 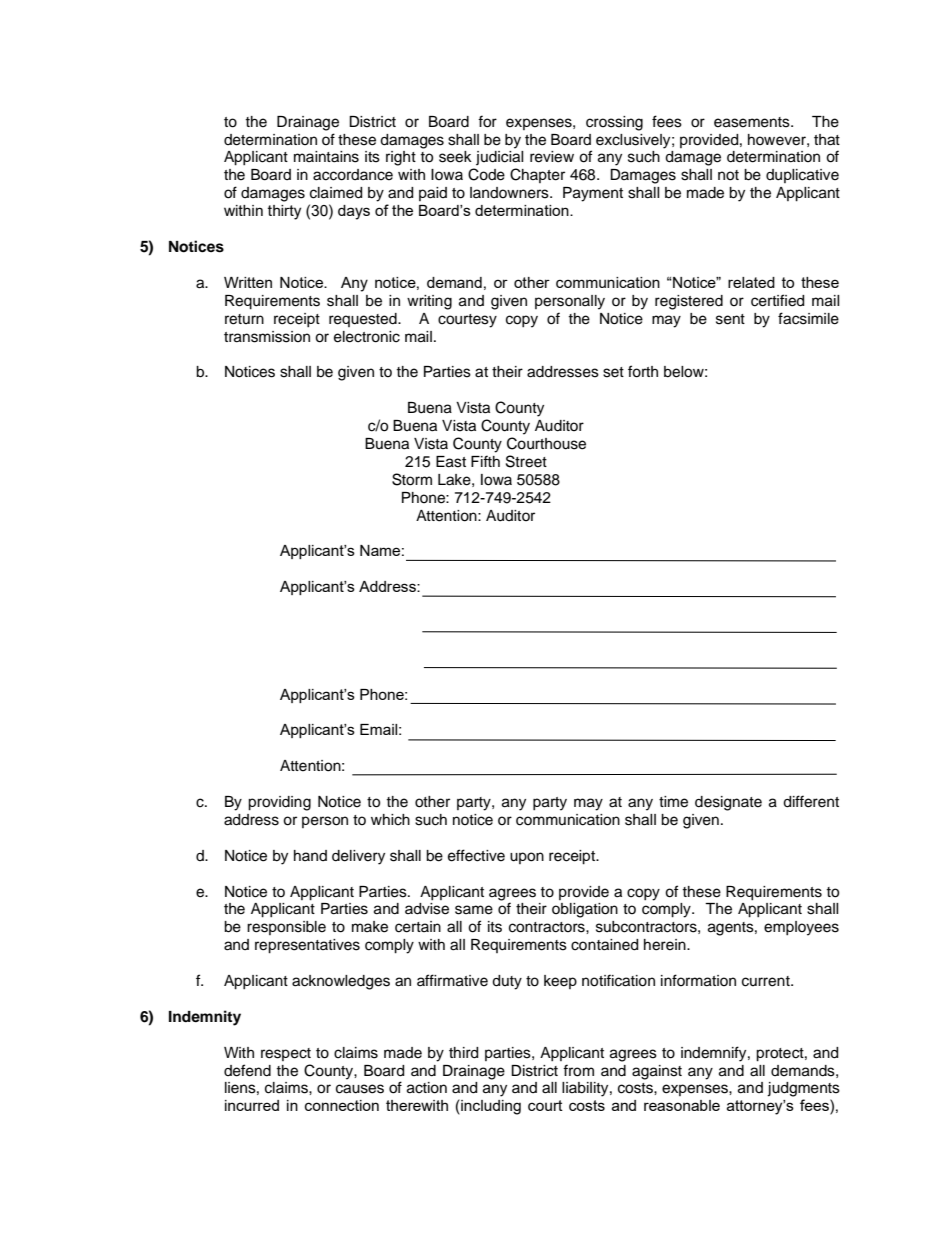 I want to click on respect, so click(x=286, y=1054).
